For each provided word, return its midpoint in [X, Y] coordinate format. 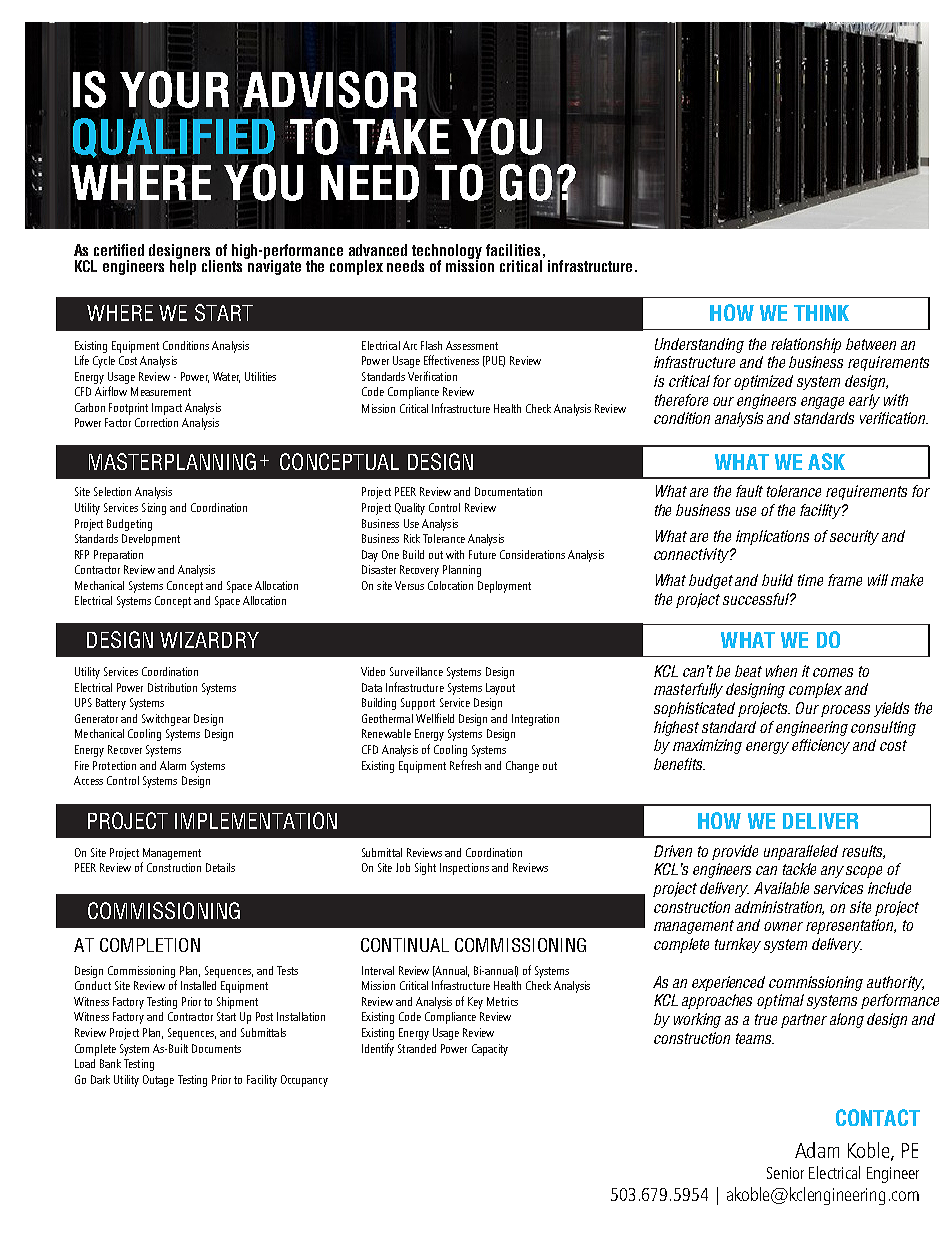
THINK [821, 313]
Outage [158, 1081]
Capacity [490, 1050]
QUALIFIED [174, 138]
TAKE [401, 136]
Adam [817, 1150]
